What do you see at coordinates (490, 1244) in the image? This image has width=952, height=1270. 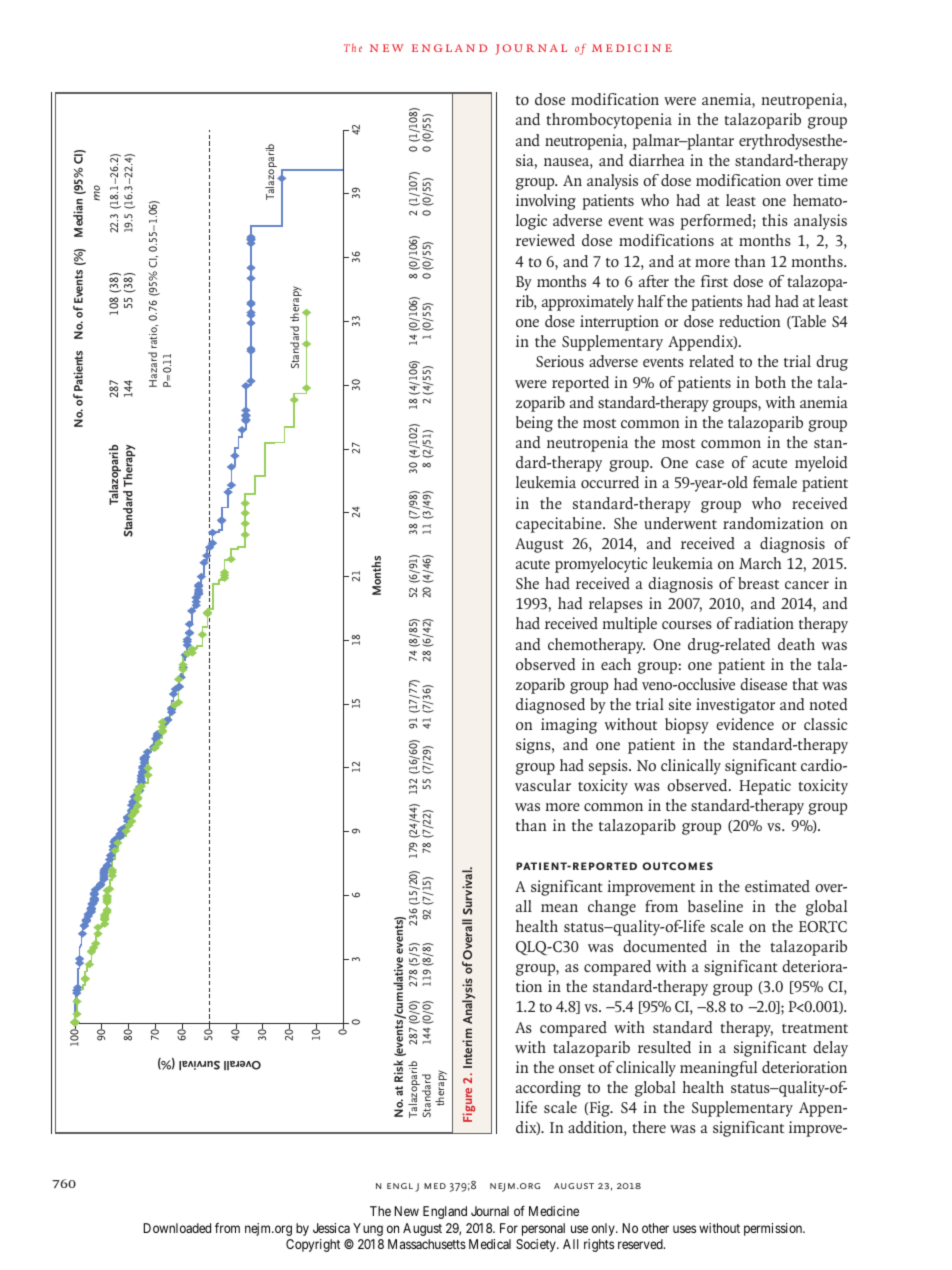 I see `Medical` at bounding box center [490, 1244].
